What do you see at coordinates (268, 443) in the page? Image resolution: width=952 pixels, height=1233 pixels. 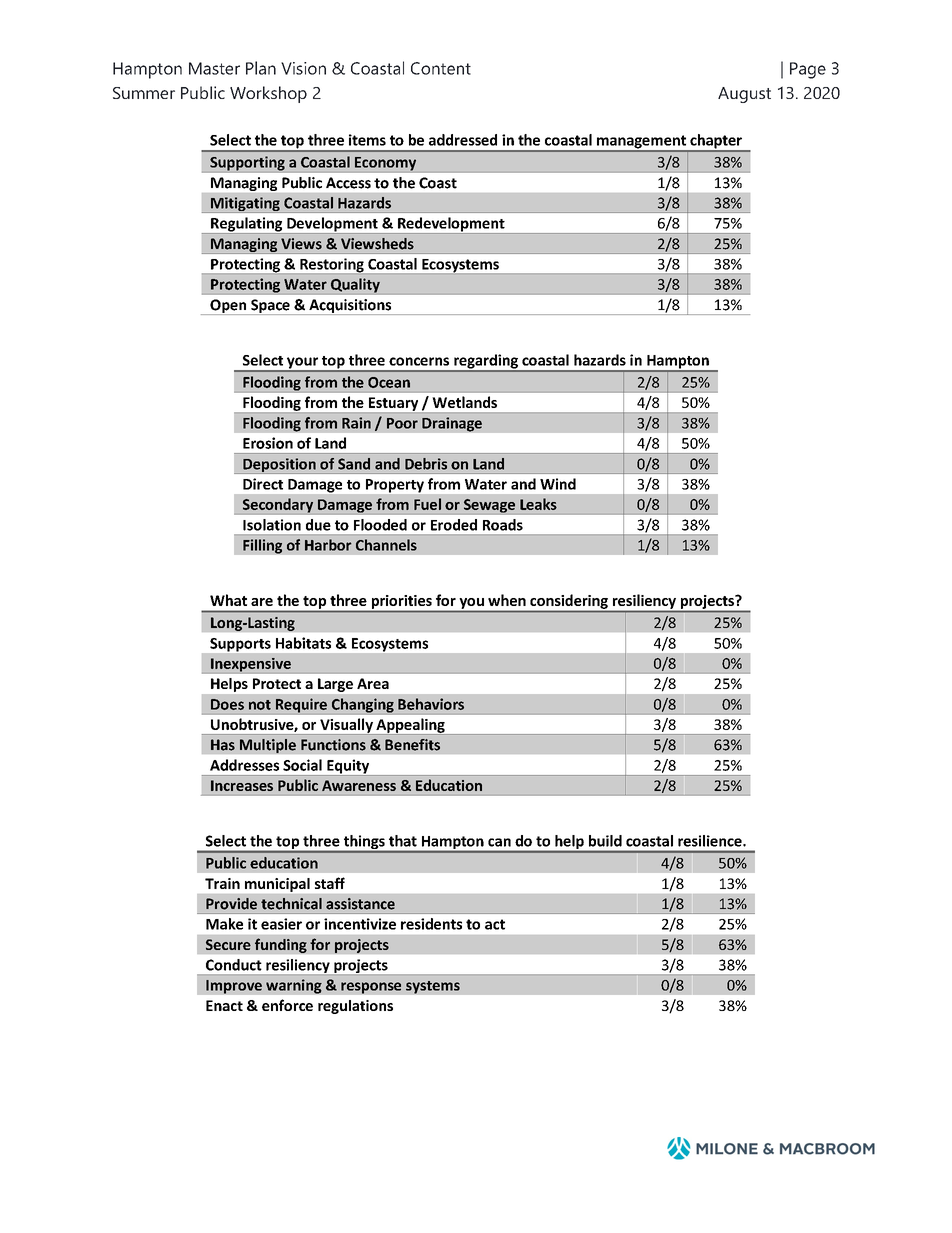 I see `Erosion` at bounding box center [268, 443].
